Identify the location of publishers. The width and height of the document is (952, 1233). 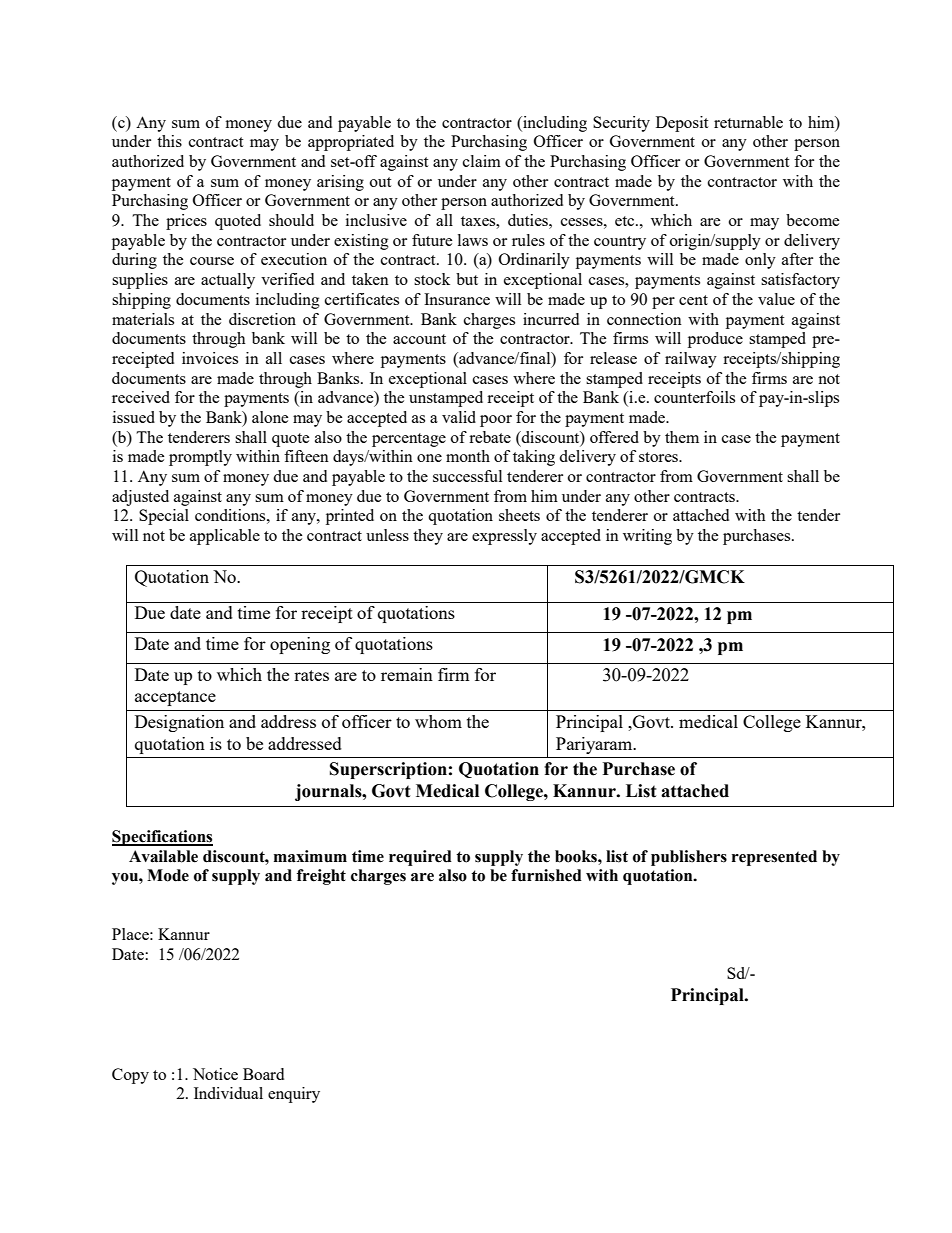
(689, 858).
